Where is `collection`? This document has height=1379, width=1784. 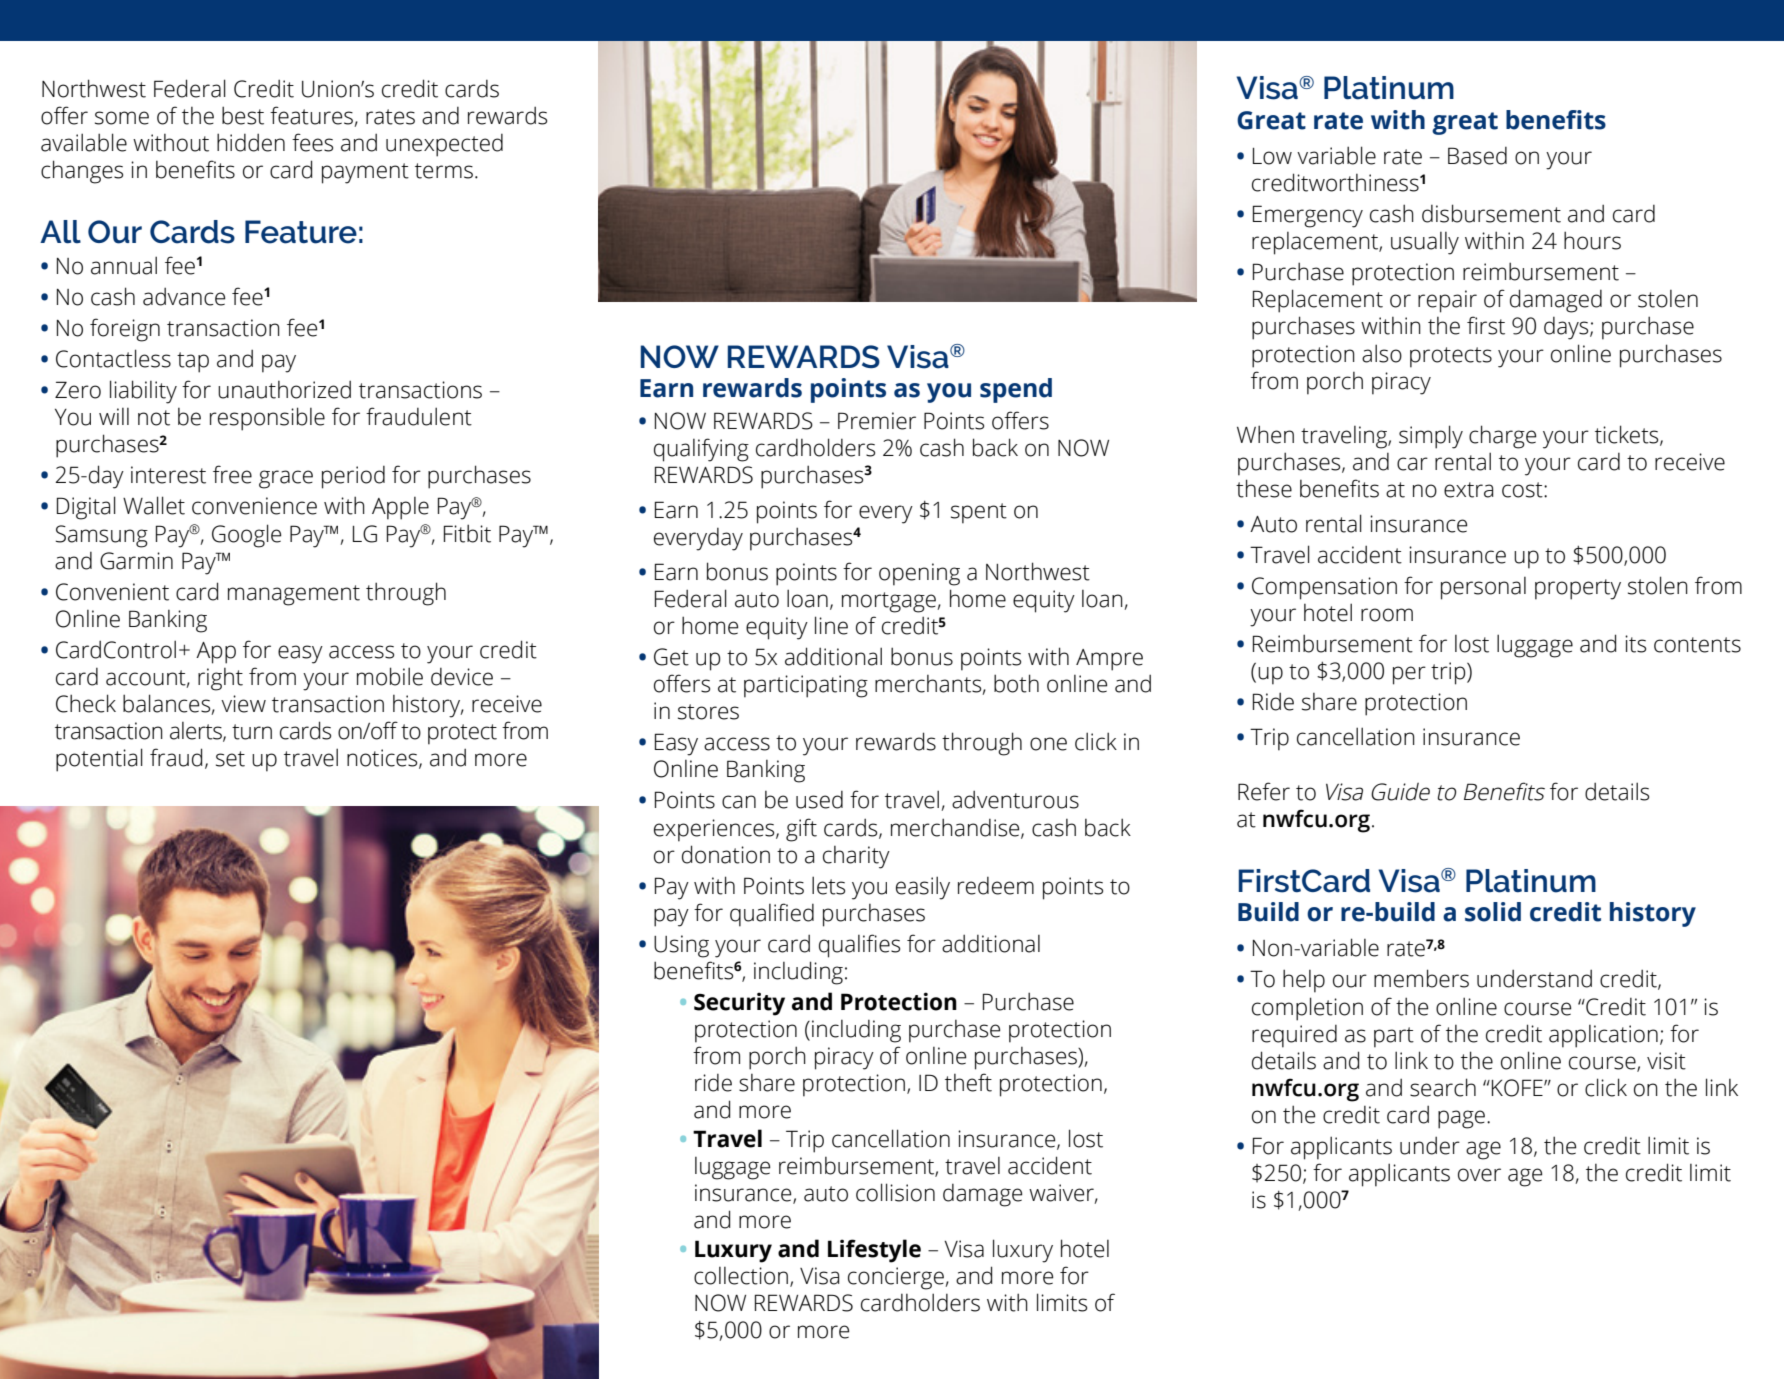
collection is located at coordinates (741, 1276).
